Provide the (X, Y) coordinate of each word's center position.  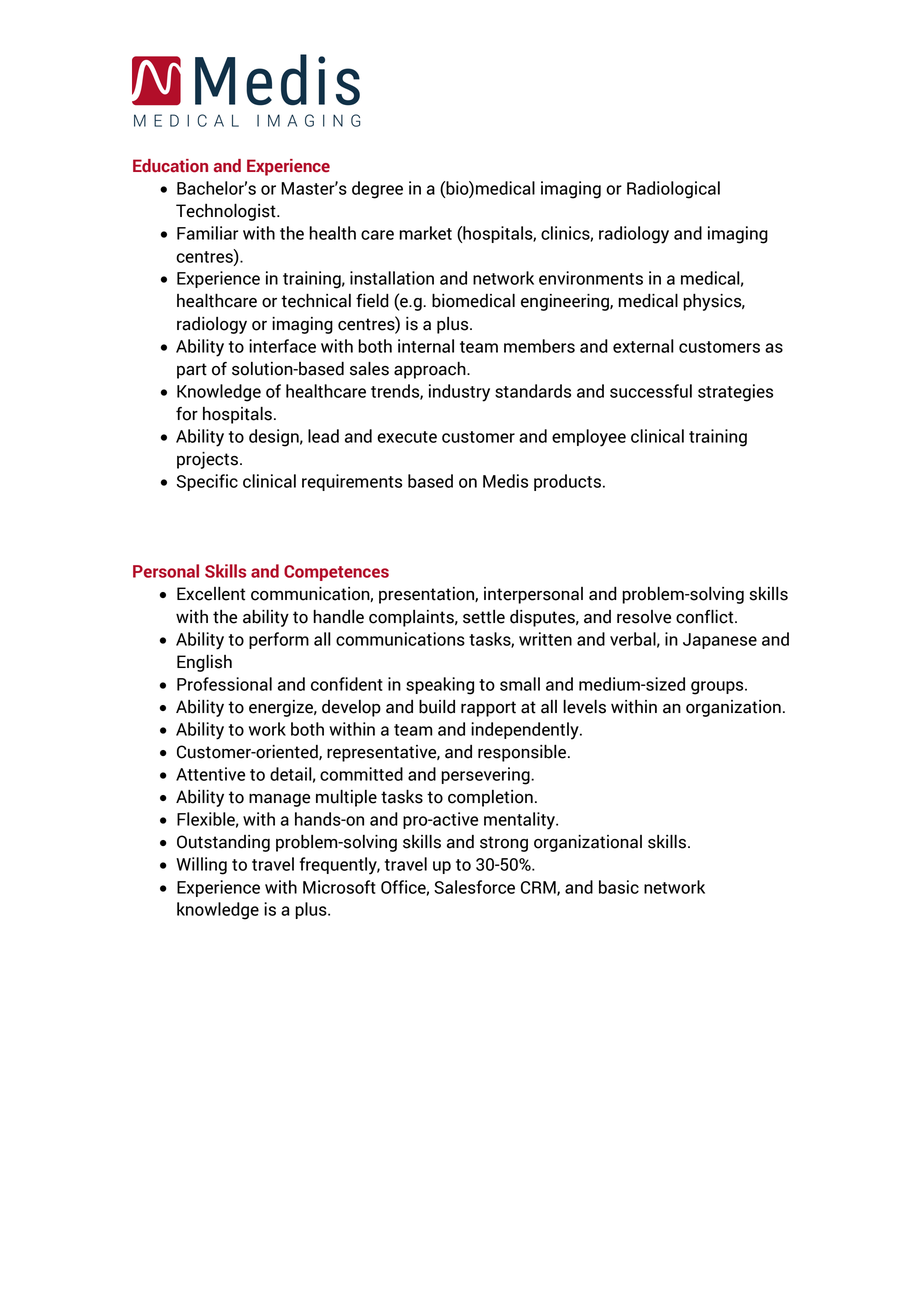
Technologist (227, 212)
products (567, 482)
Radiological (673, 190)
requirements (352, 482)
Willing (201, 866)
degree (377, 190)
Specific (207, 482)
